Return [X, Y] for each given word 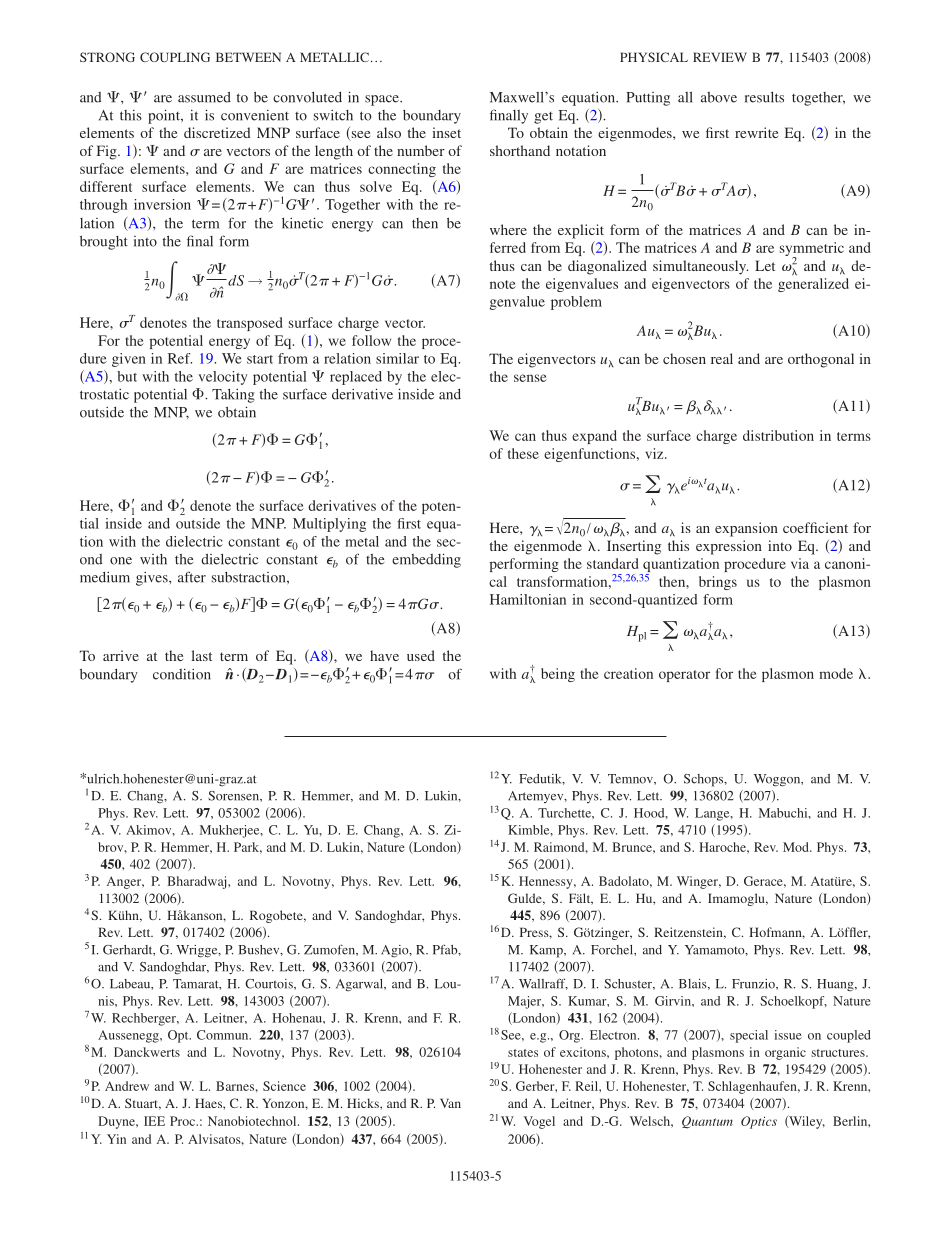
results [764, 97]
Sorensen [234, 796]
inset [446, 132]
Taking [233, 396]
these [523, 453]
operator [684, 676]
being [558, 675]
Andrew [127, 1086]
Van [450, 1103]
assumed [204, 97]
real [722, 358]
